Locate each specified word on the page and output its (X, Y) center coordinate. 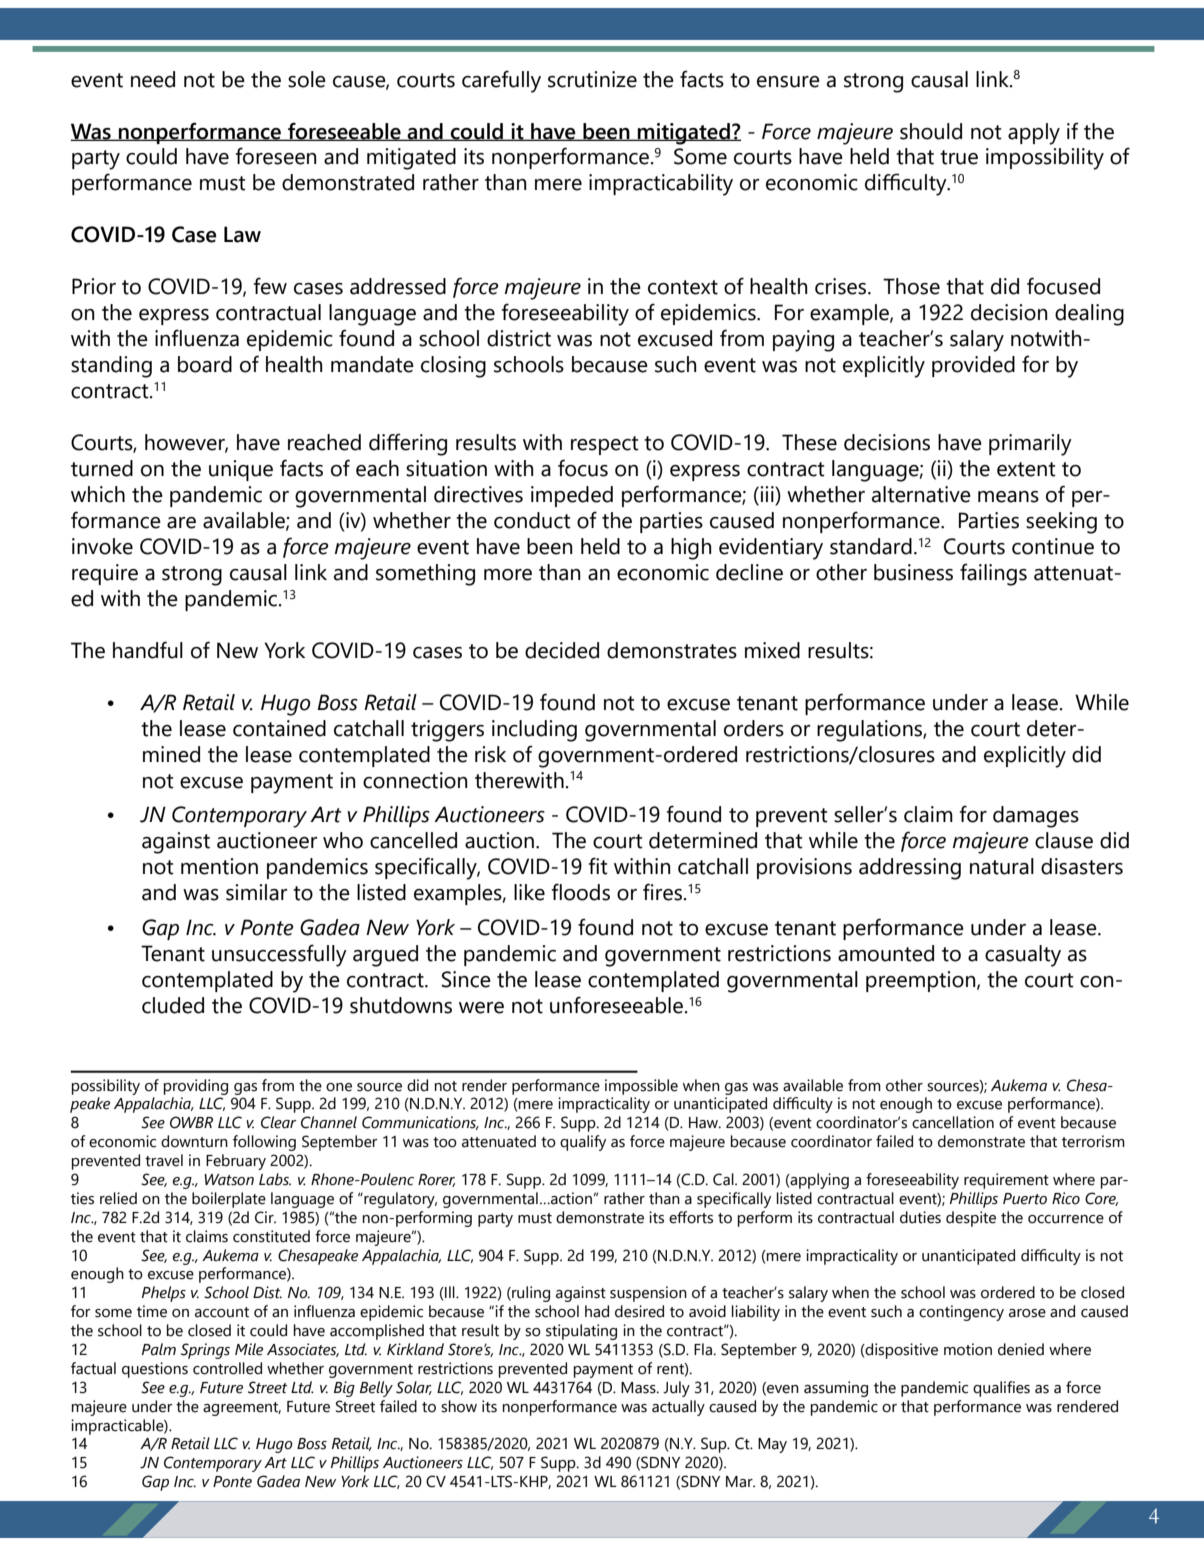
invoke (102, 546)
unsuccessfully (279, 955)
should (931, 131)
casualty (1023, 956)
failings (993, 574)
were (481, 1008)
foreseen (276, 156)
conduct (532, 520)
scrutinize (592, 79)
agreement (242, 1409)
